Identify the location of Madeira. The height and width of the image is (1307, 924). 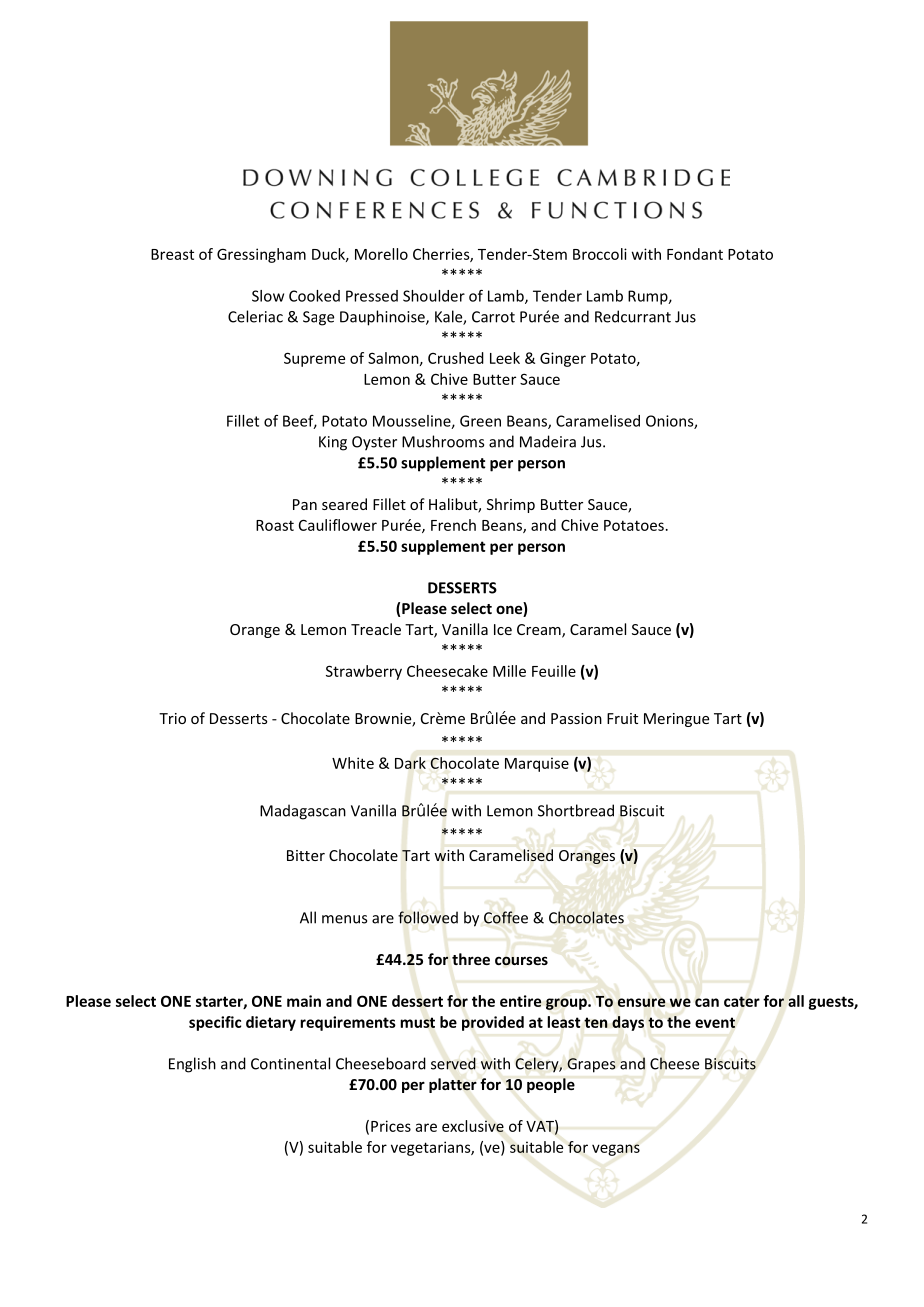
(548, 441).
